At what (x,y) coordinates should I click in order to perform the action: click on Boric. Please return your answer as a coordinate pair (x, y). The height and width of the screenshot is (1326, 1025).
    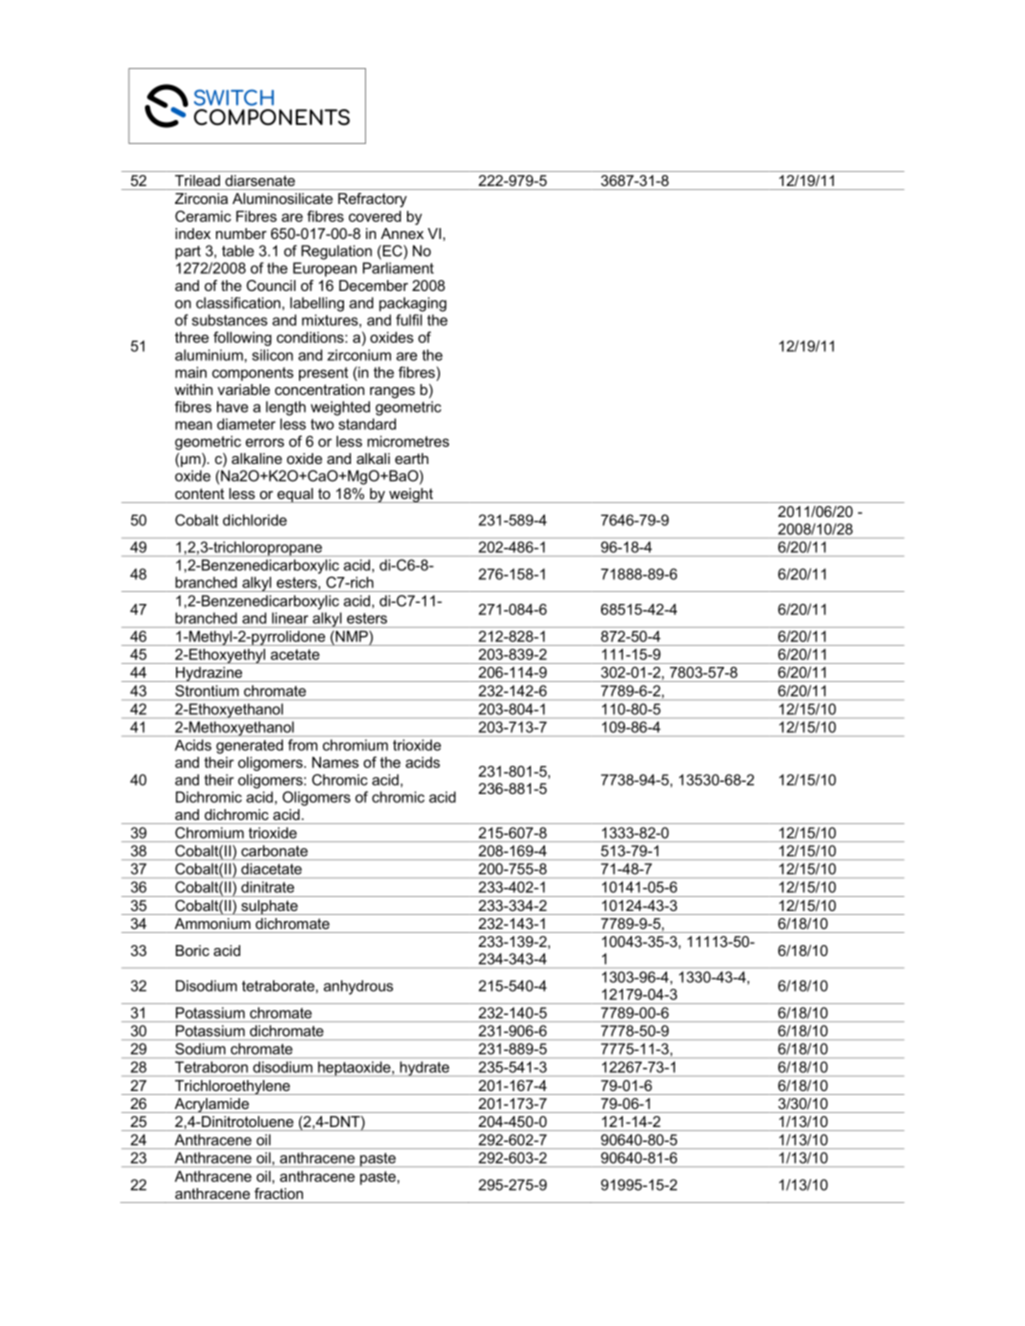
    Looking at the image, I should click on (192, 950).
